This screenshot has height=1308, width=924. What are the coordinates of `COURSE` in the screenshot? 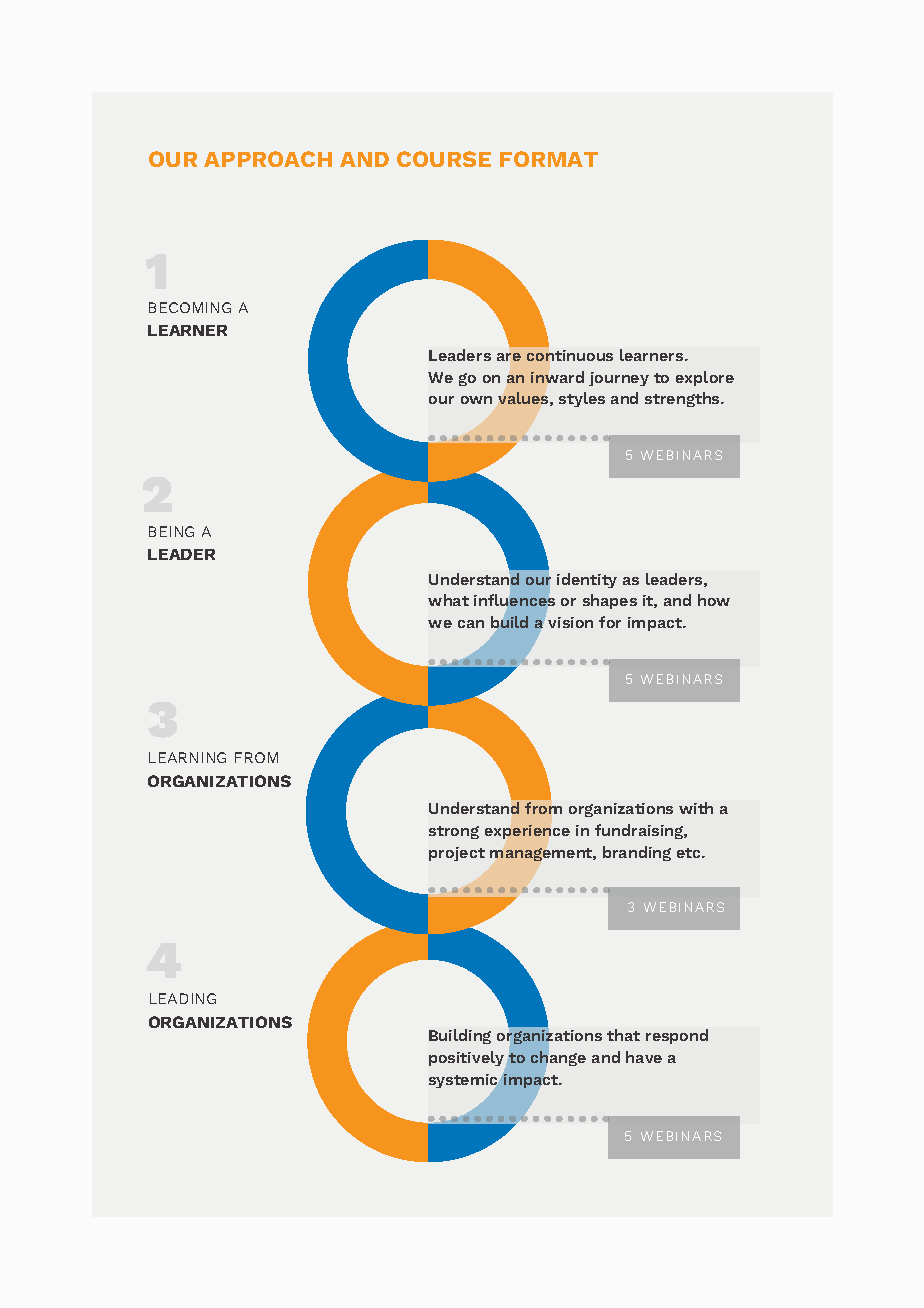 It's located at (444, 159).
